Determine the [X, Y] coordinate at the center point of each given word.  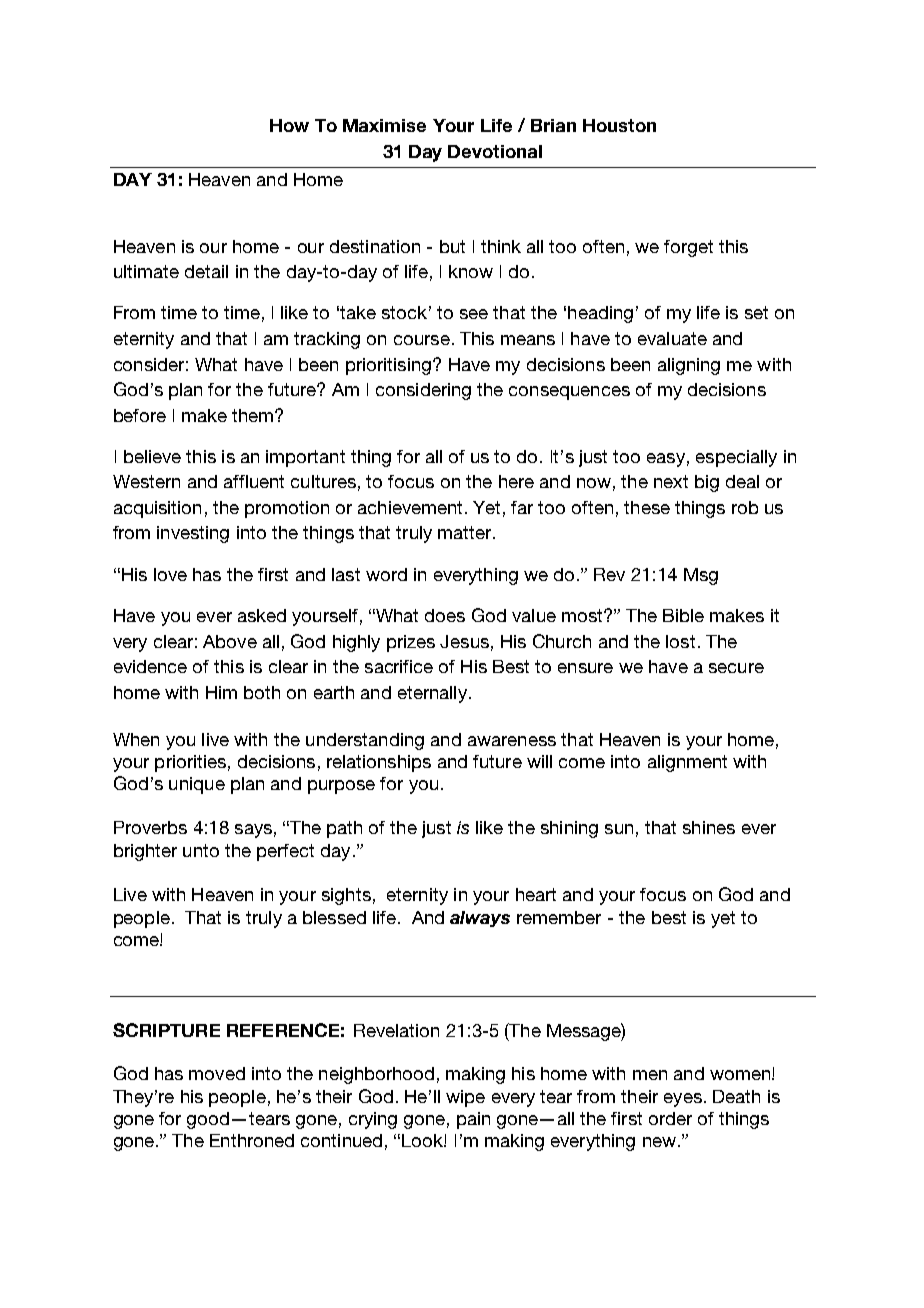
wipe [465, 1098]
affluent [254, 481]
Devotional [495, 151]
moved [217, 1073]
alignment [687, 763]
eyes [683, 1100]
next [671, 481]
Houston [619, 125]
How [289, 125]
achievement [410, 507]
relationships [379, 763]
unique [197, 785]
